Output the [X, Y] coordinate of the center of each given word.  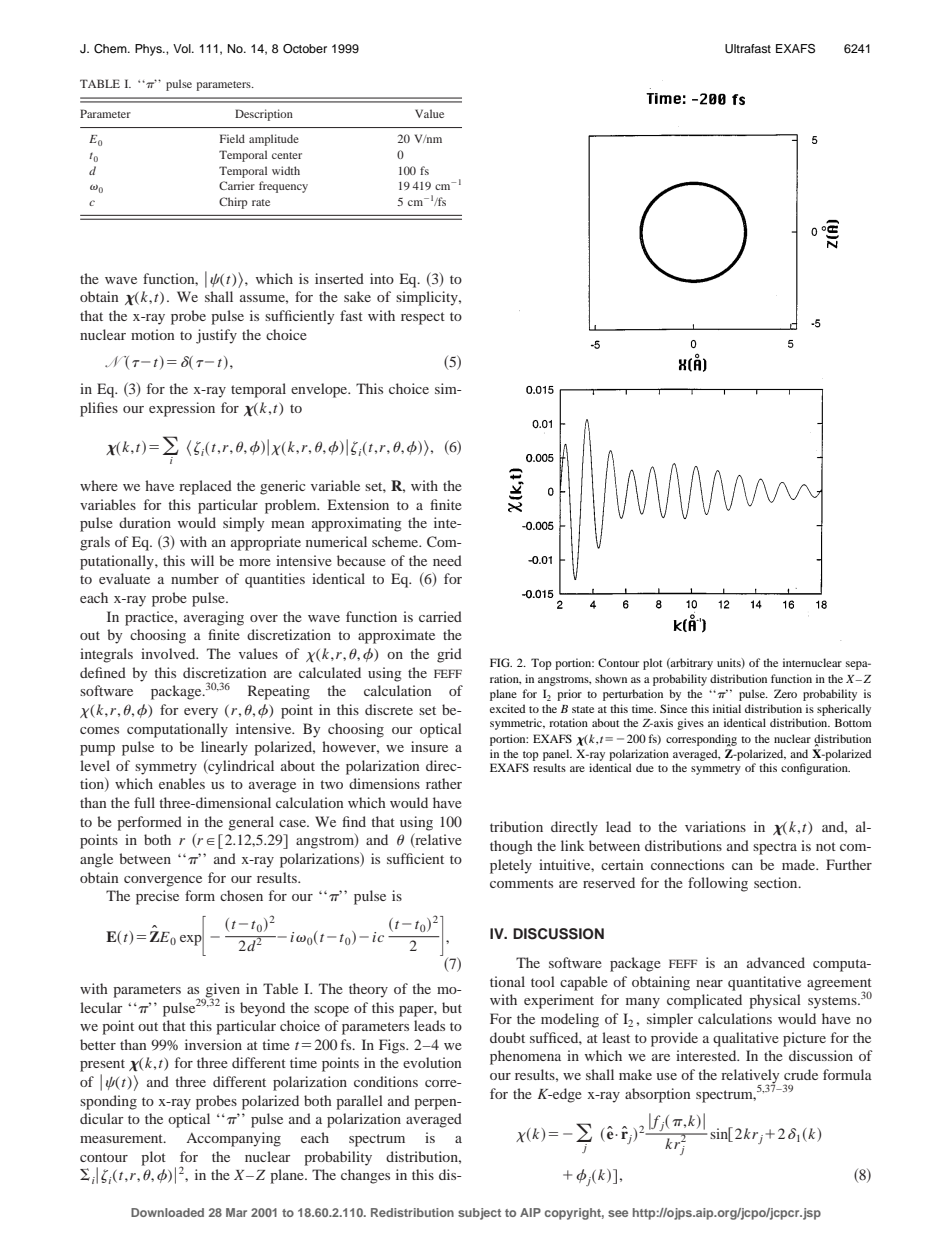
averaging [214, 618]
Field [232, 138]
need [447, 560]
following [718, 884]
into [382, 278]
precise [157, 897]
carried [440, 616]
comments [521, 883]
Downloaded [167, 1212]
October [305, 49]
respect [423, 318]
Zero [785, 693]
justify [216, 336]
